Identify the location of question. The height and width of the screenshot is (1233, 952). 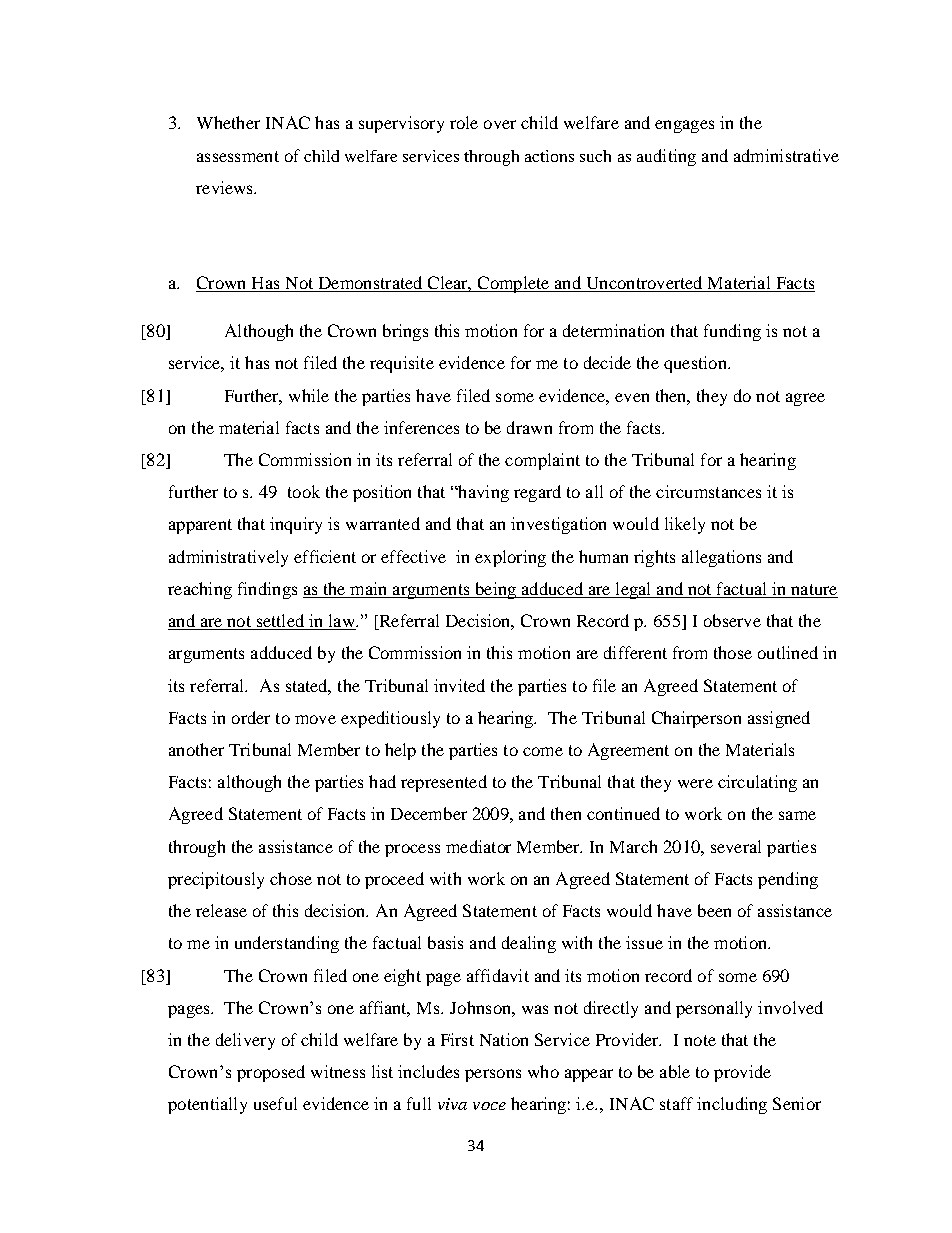
(696, 364).
